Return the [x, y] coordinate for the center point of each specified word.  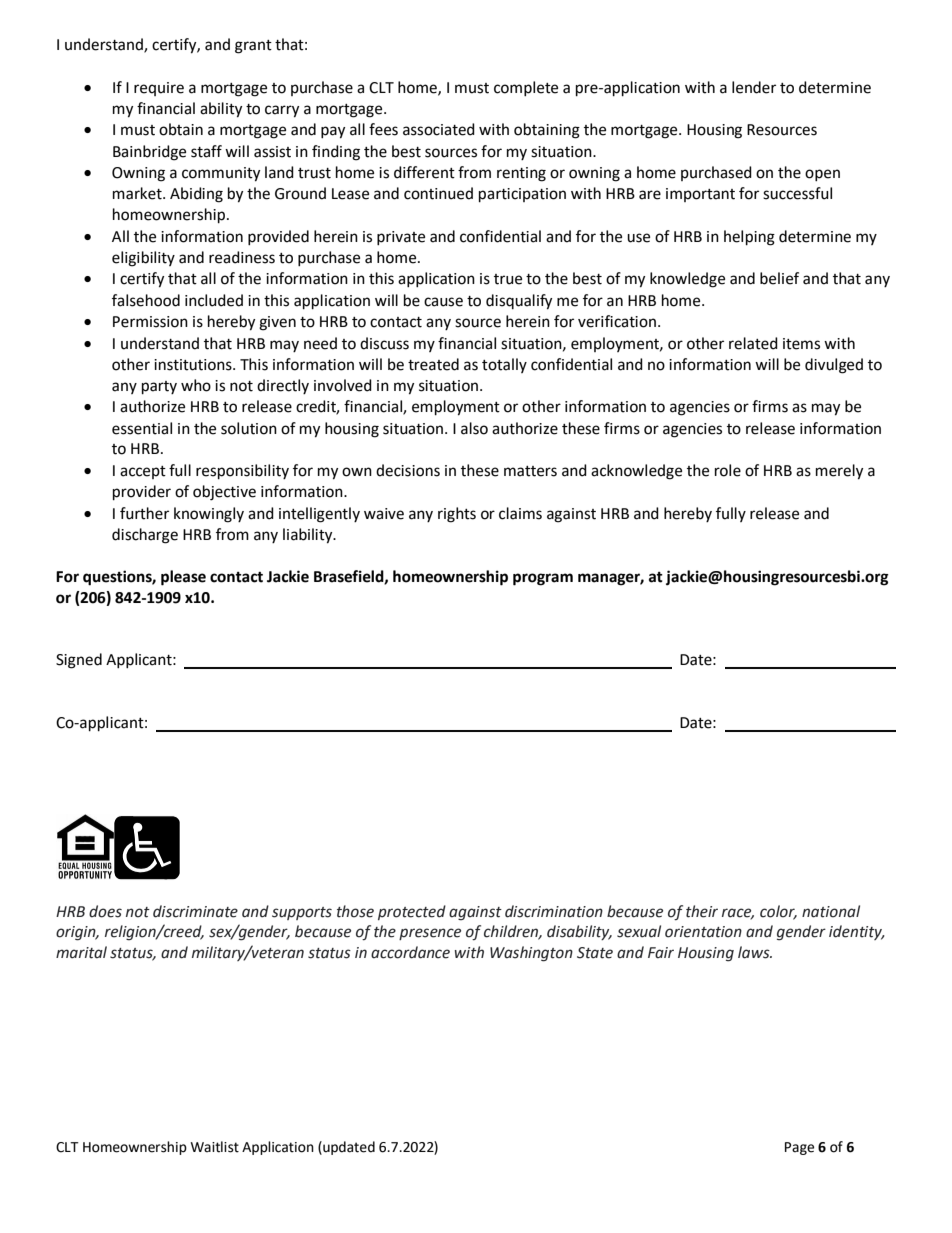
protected [412, 912]
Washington [531, 954]
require [159, 89]
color [778, 912]
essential [142, 428]
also [474, 428]
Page [799, 1148]
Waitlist [214, 1147]
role [728, 470]
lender [754, 87]
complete [526, 88]
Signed [79, 661]
